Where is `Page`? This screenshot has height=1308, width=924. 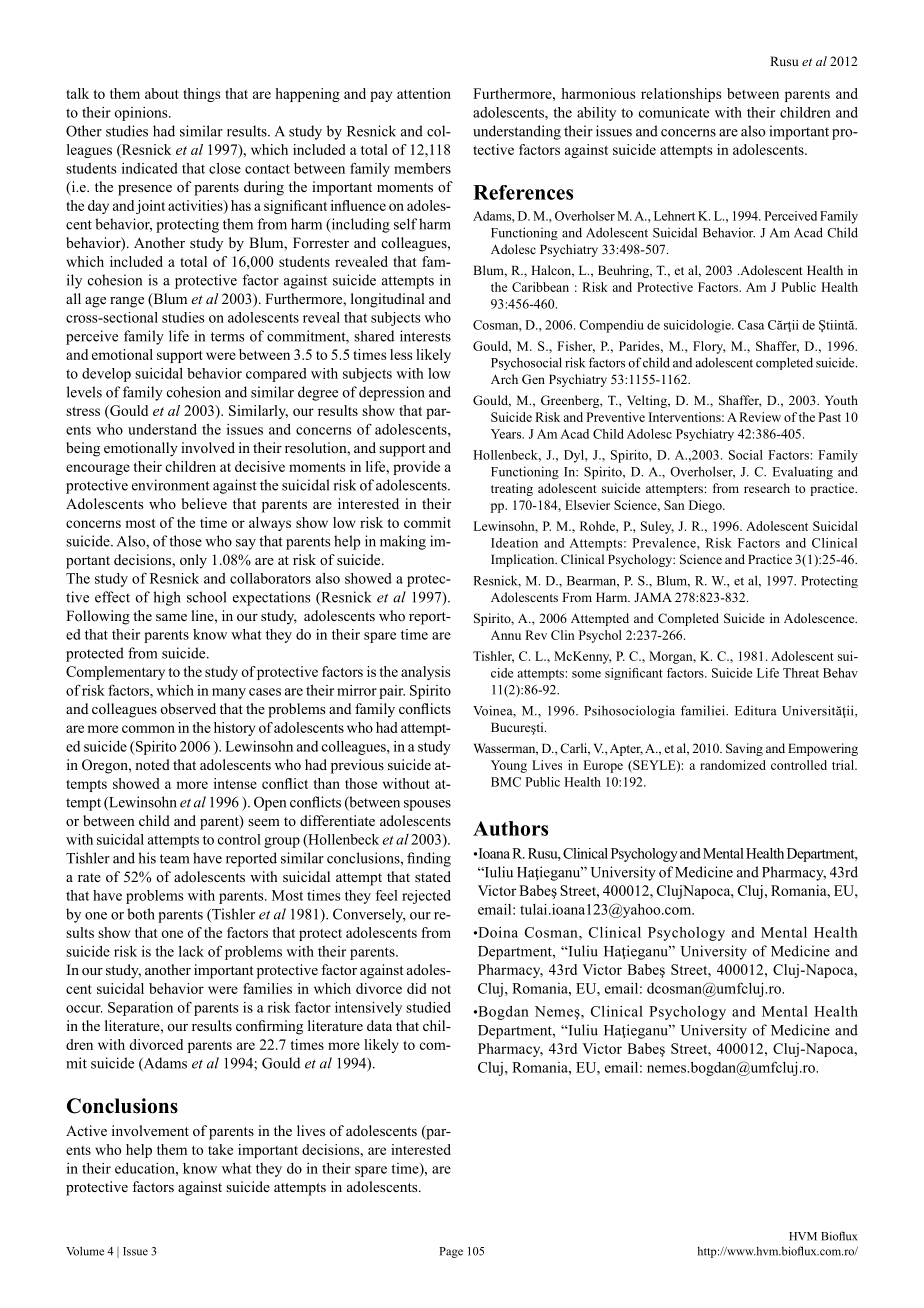 Page is located at coordinates (451, 1252).
